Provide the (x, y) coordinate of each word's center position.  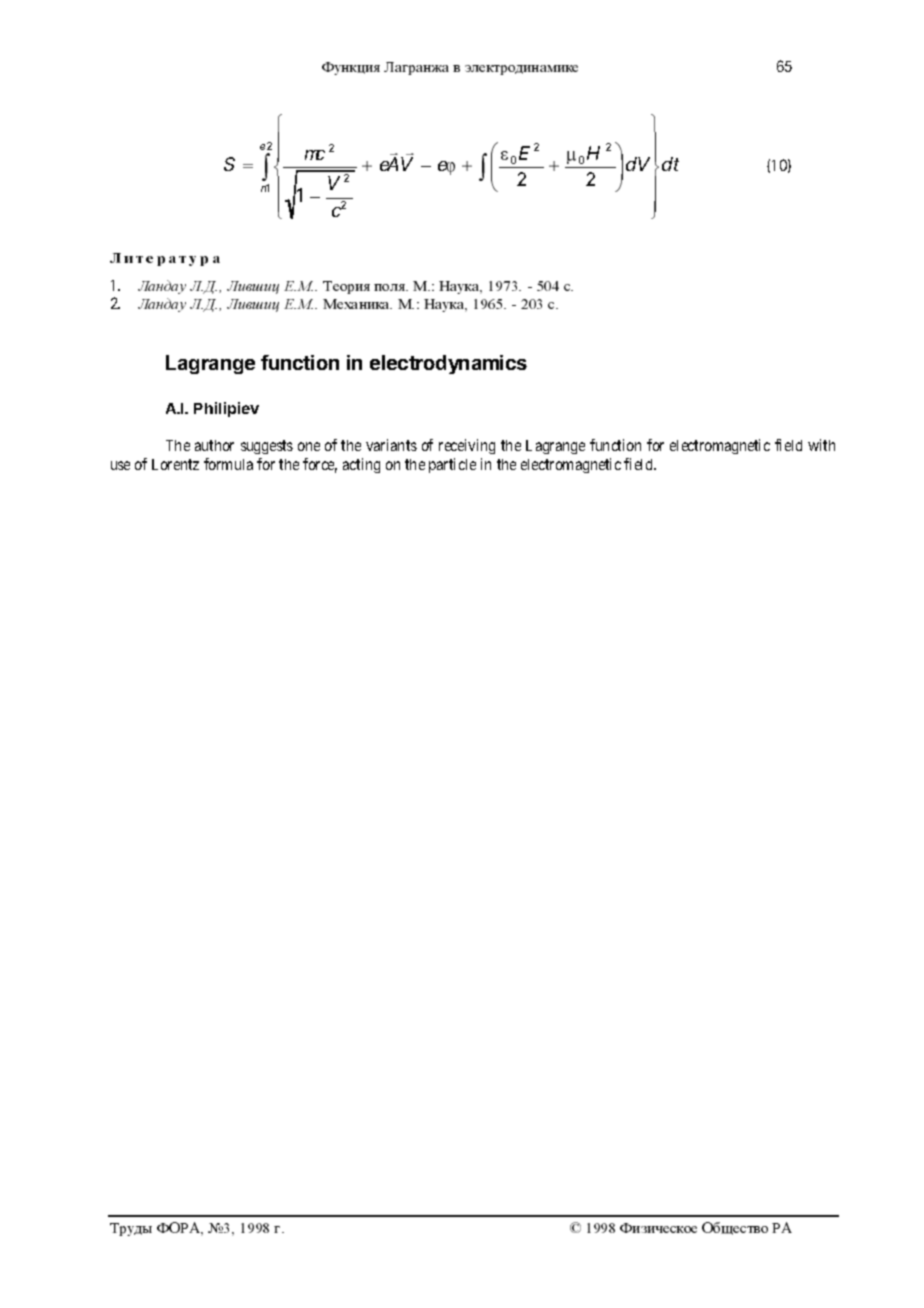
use (120, 465)
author (214, 445)
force (320, 465)
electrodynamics (448, 364)
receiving (467, 446)
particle (452, 465)
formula (228, 464)
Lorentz (175, 464)
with (821, 445)
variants (391, 445)
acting (361, 465)
